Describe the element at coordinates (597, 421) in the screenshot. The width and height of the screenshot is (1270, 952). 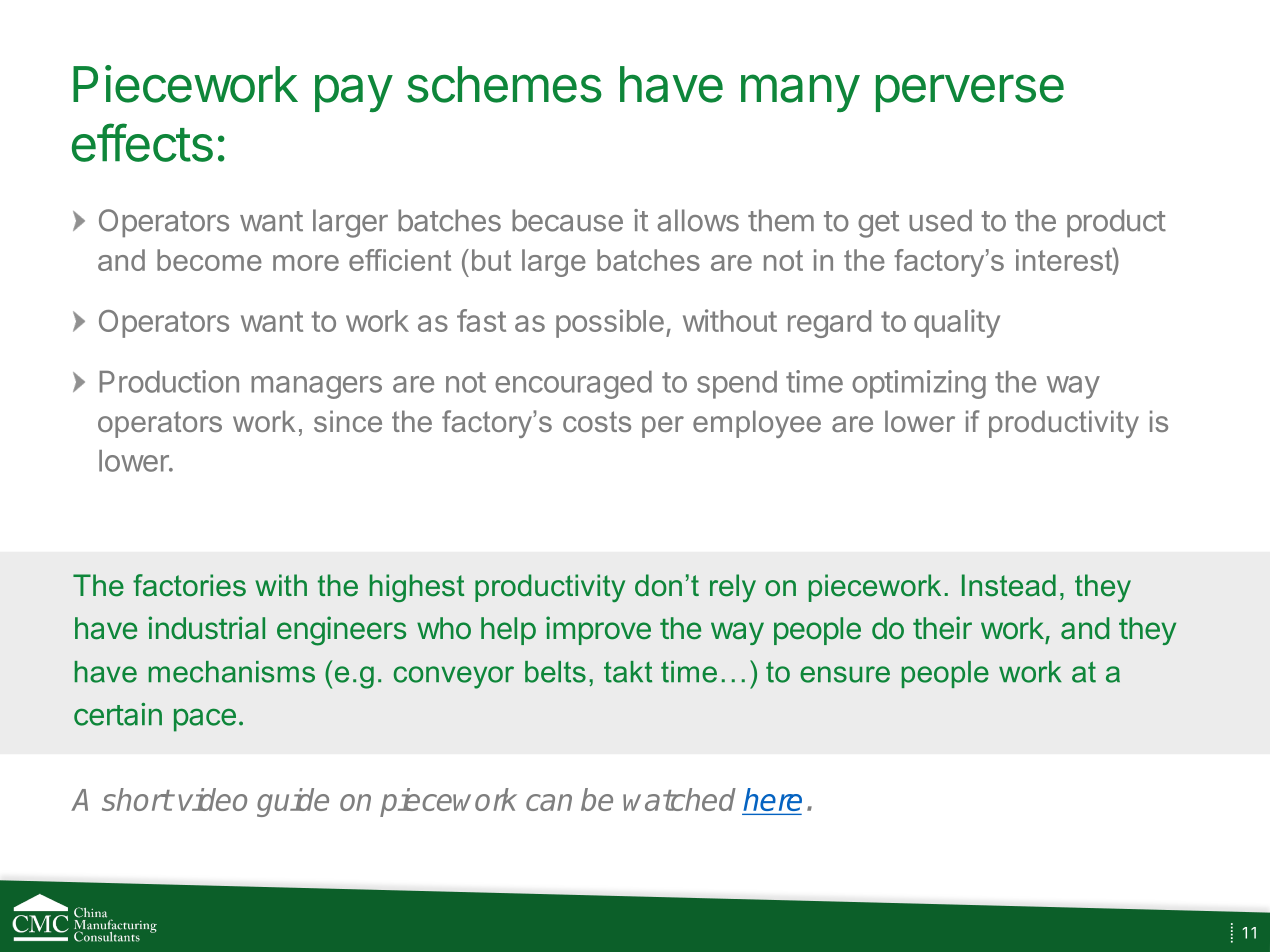
I see `costs` at that location.
